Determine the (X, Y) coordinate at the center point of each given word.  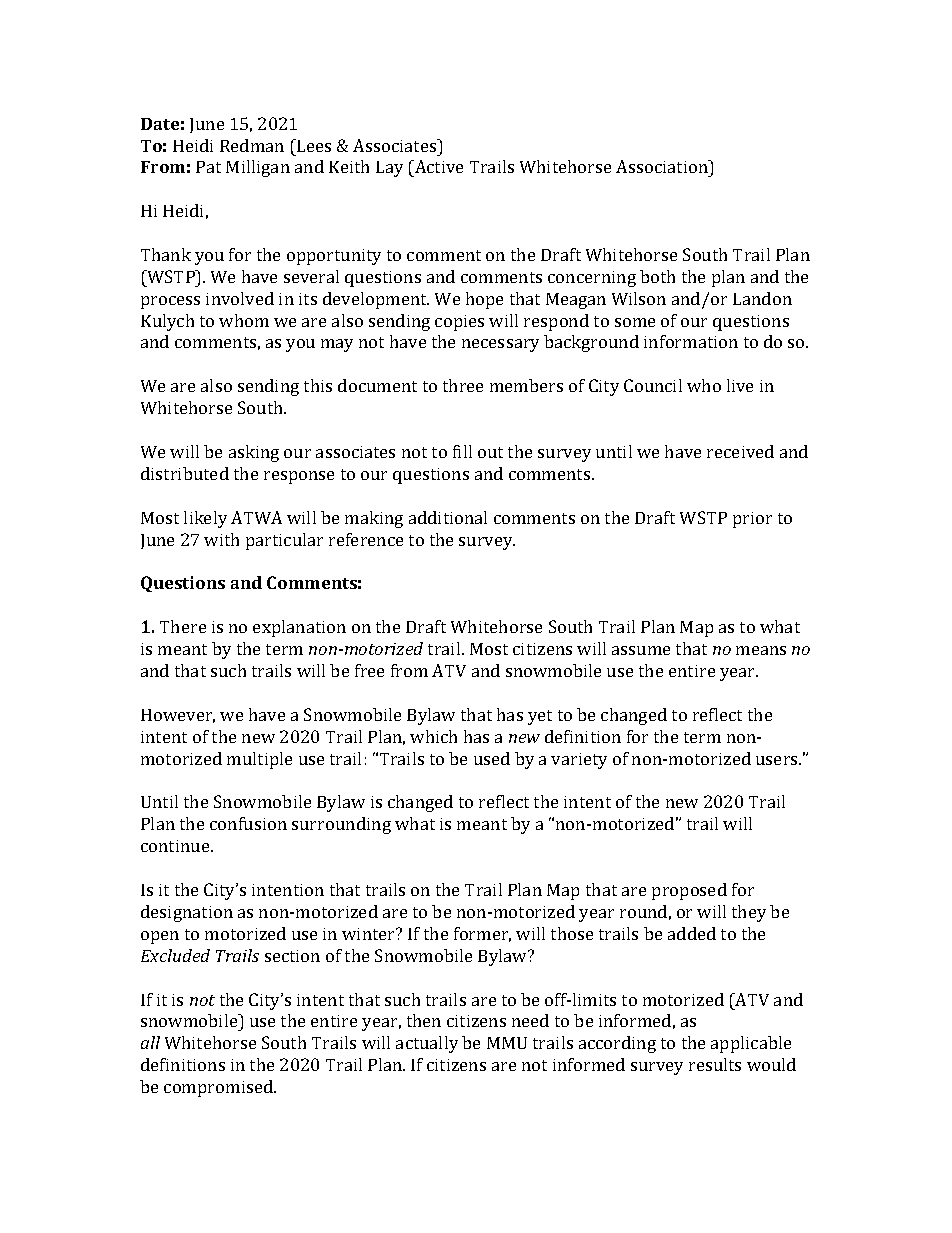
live (740, 385)
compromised (220, 1088)
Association (663, 166)
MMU (507, 1043)
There (183, 626)
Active (438, 166)
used (492, 758)
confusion (248, 823)
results (715, 1064)
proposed (689, 891)
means (761, 650)
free (369, 670)
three (463, 385)
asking (254, 453)
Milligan (258, 168)
